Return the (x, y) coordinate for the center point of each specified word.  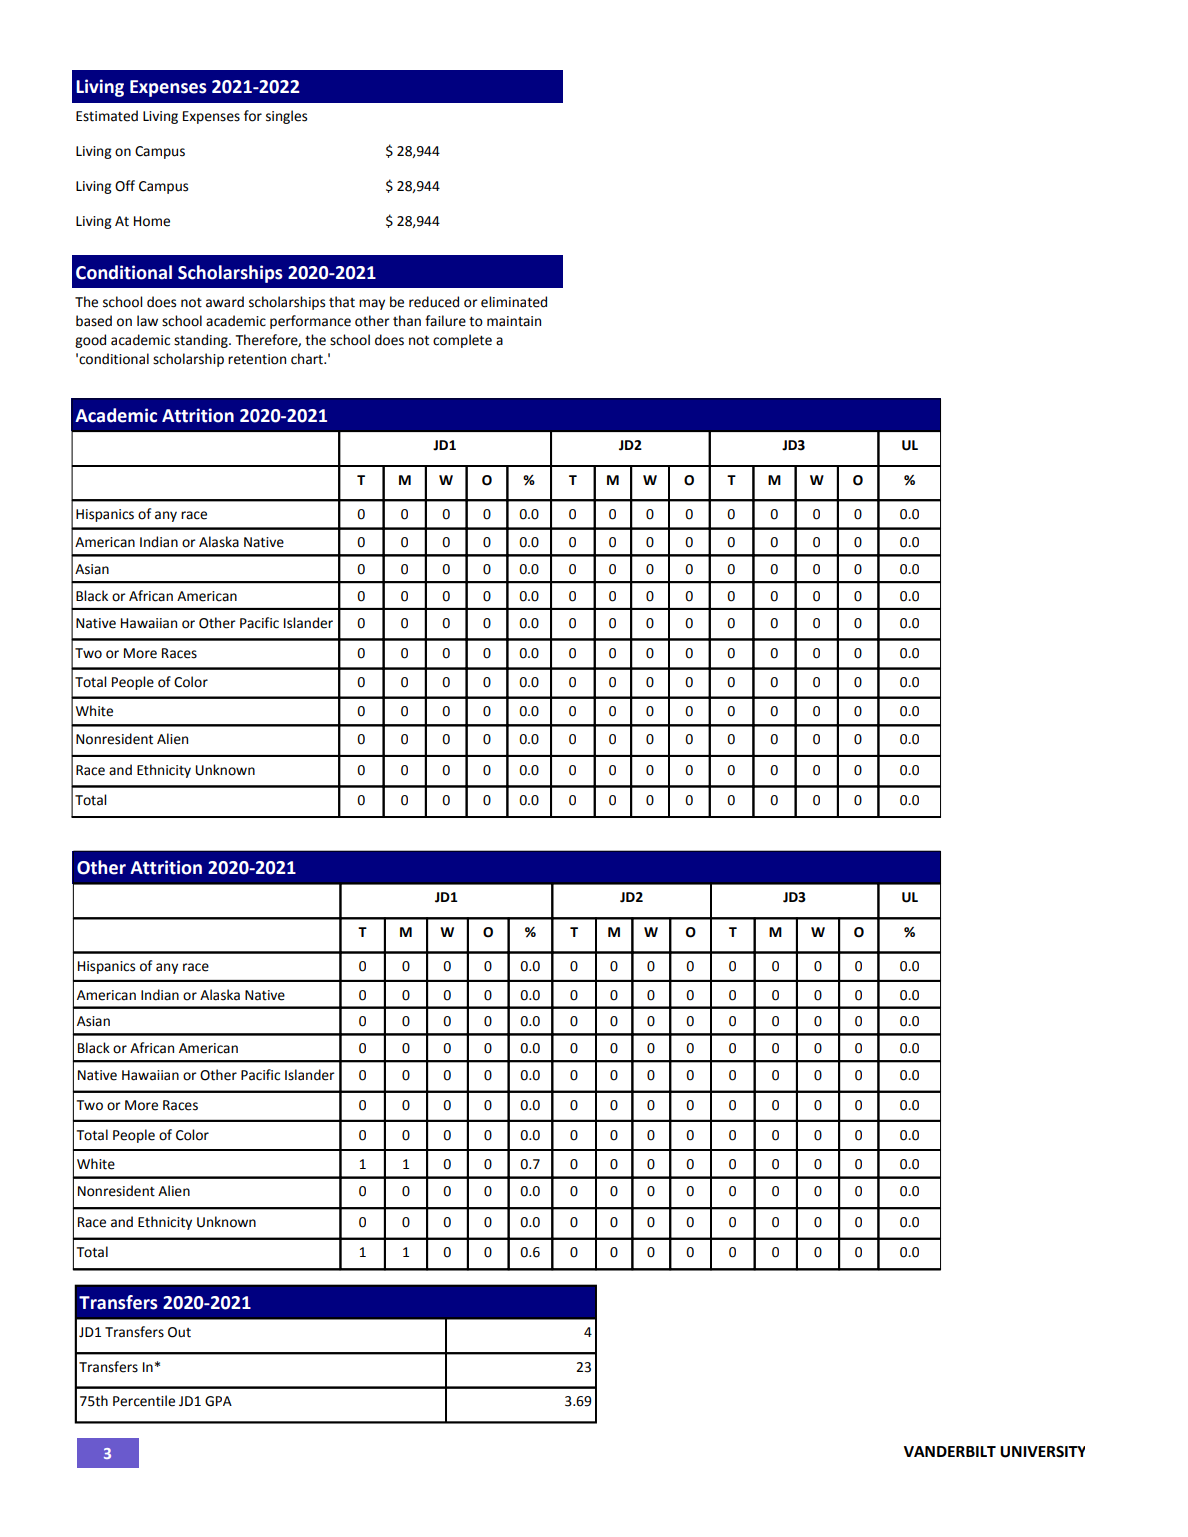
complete (462, 341)
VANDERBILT (950, 1451)
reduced (434, 302)
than (407, 321)
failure (445, 321)
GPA (218, 1401)
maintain (514, 321)
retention (257, 359)
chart (308, 359)
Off (125, 186)
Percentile (144, 1401)
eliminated (514, 302)
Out (179, 1332)
